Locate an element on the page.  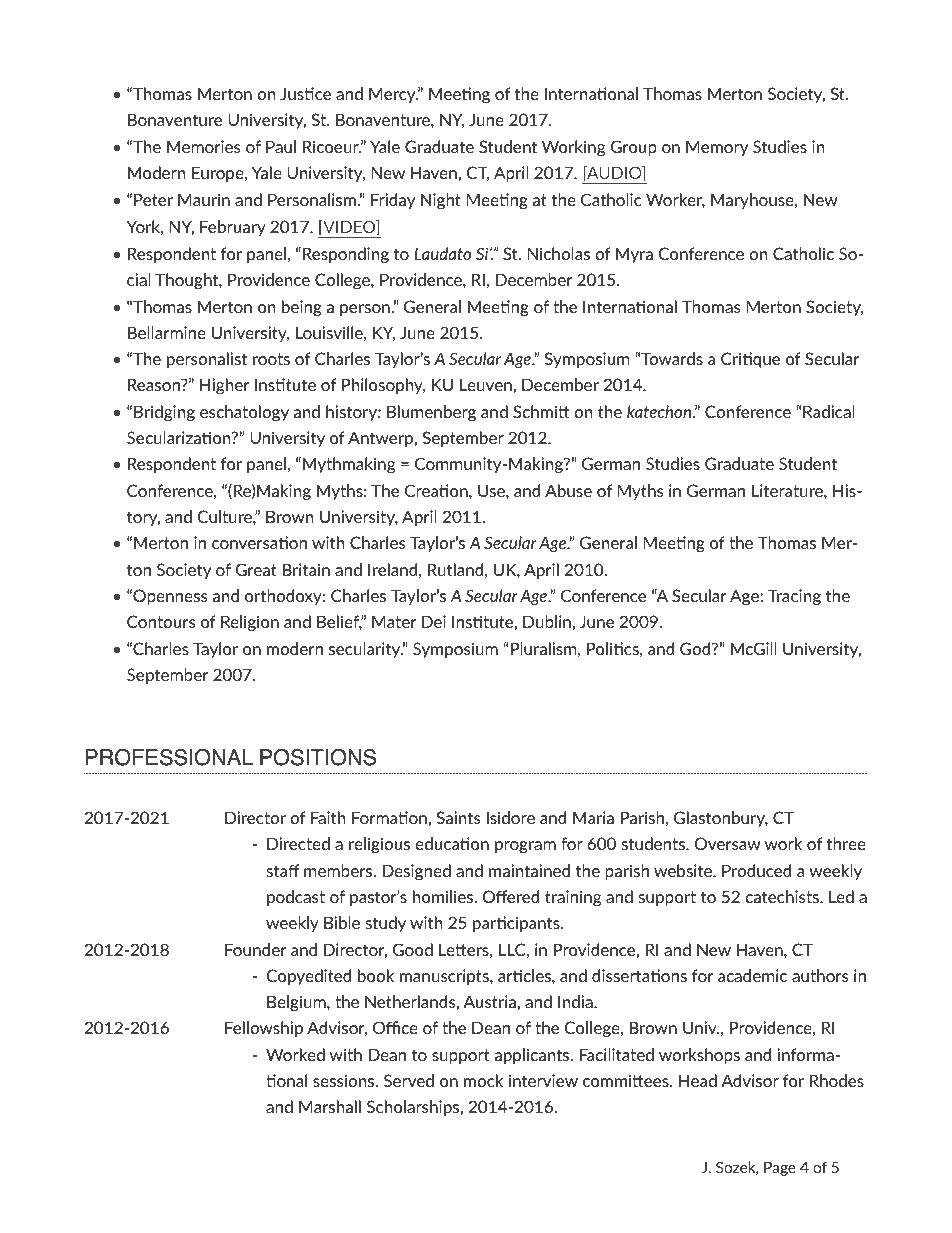
mock is located at coordinates (483, 1080).
